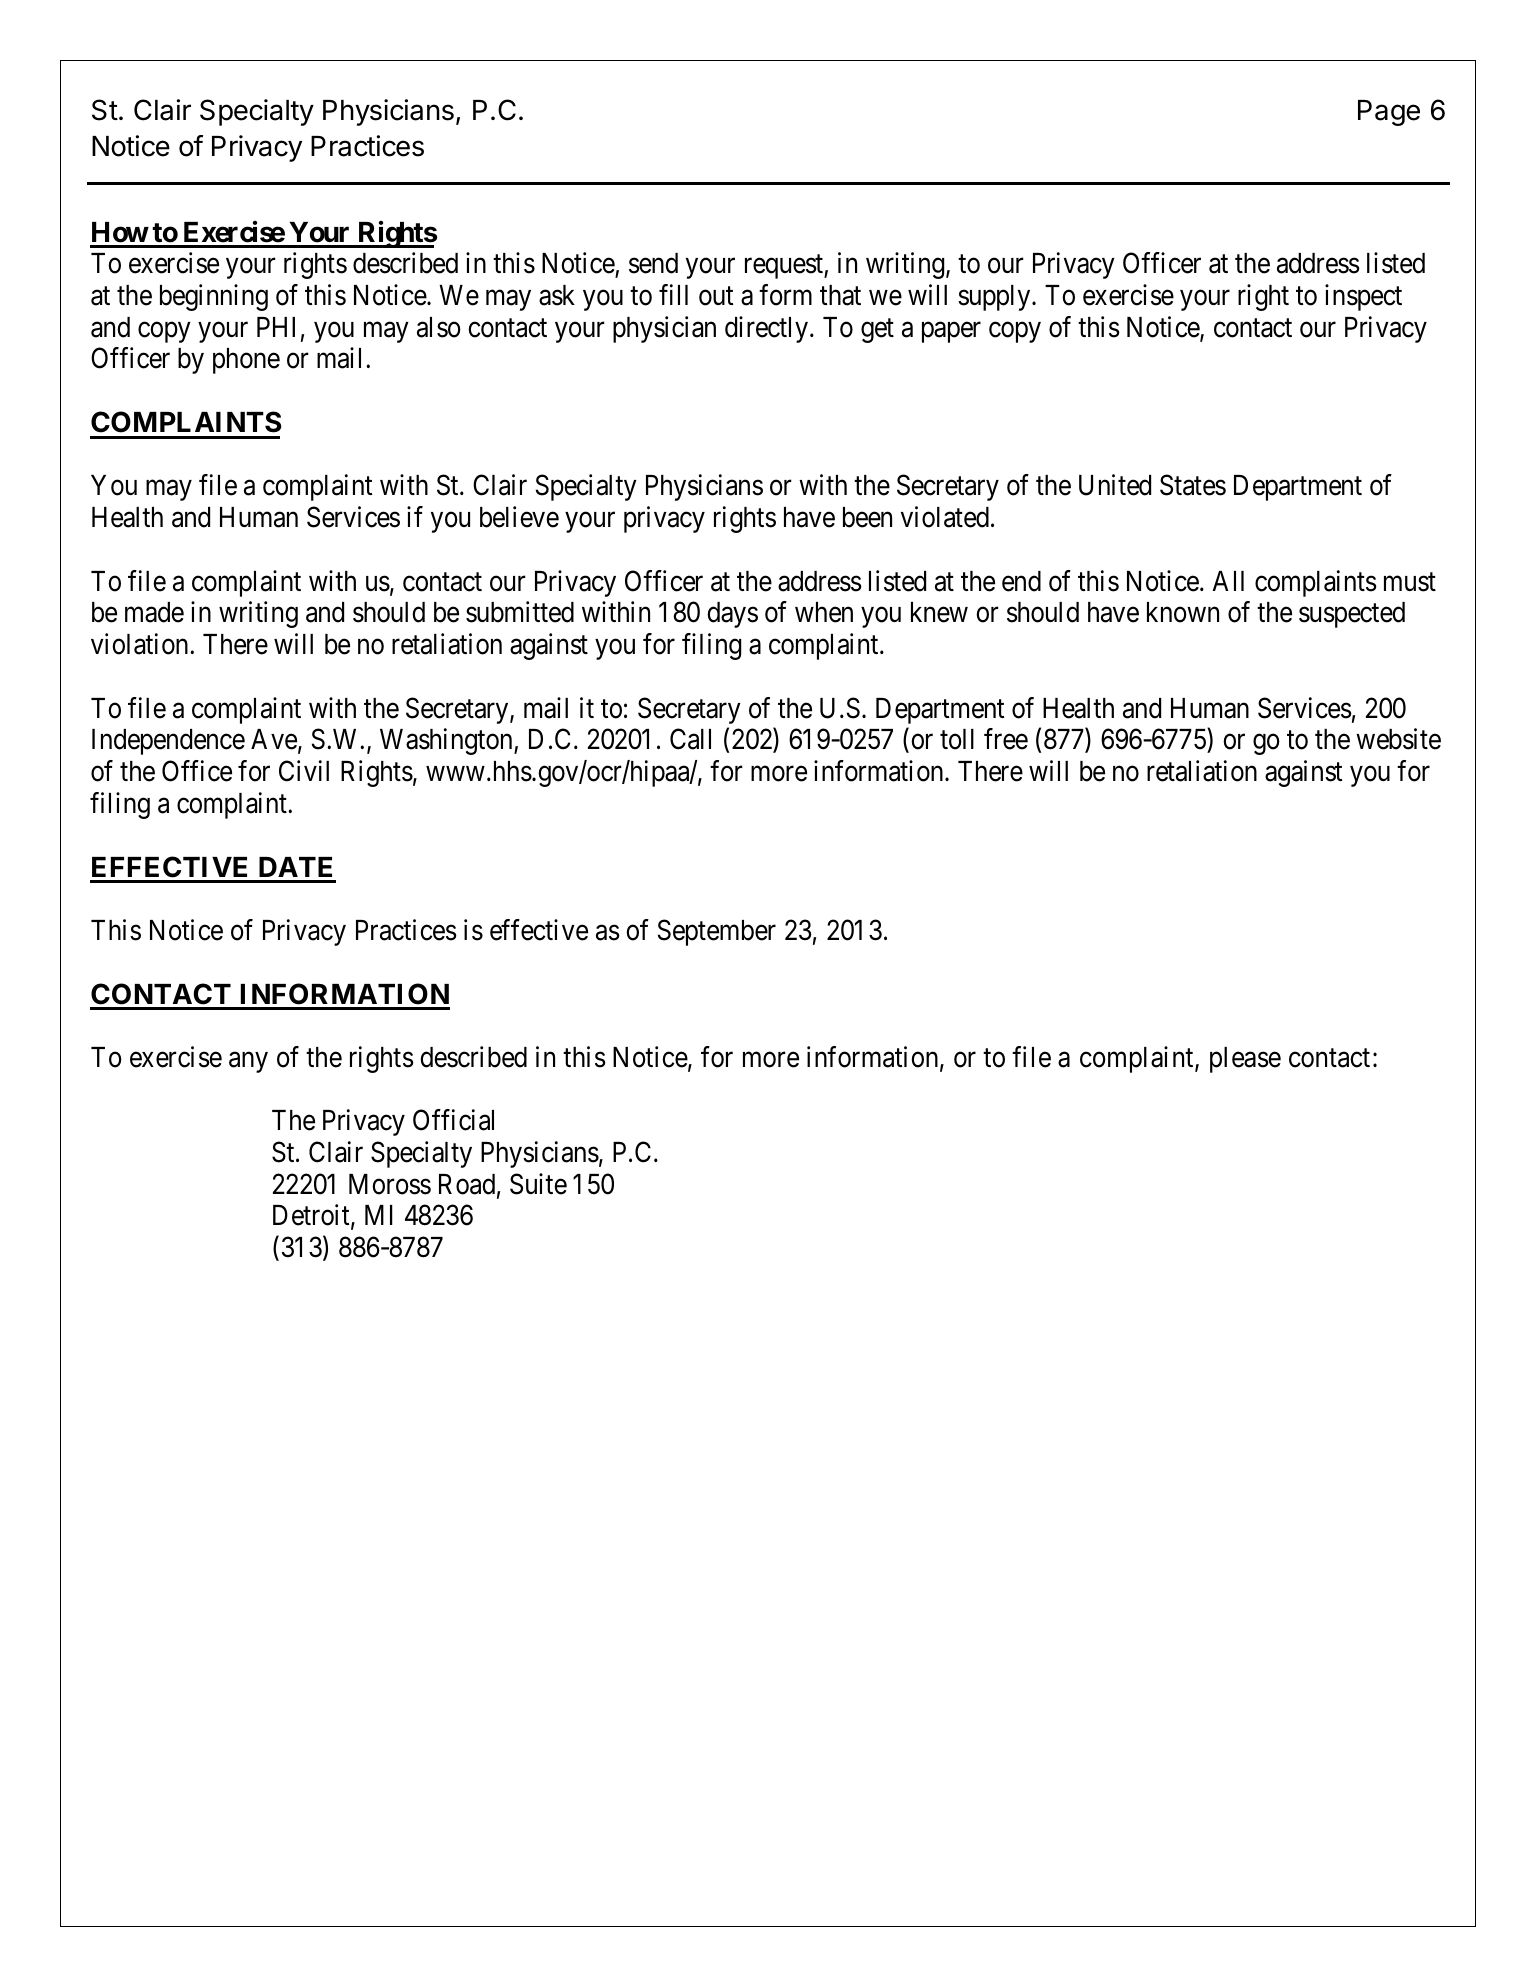 The width and height of the screenshot is (1536, 1987). I want to click on days, so click(732, 615).
